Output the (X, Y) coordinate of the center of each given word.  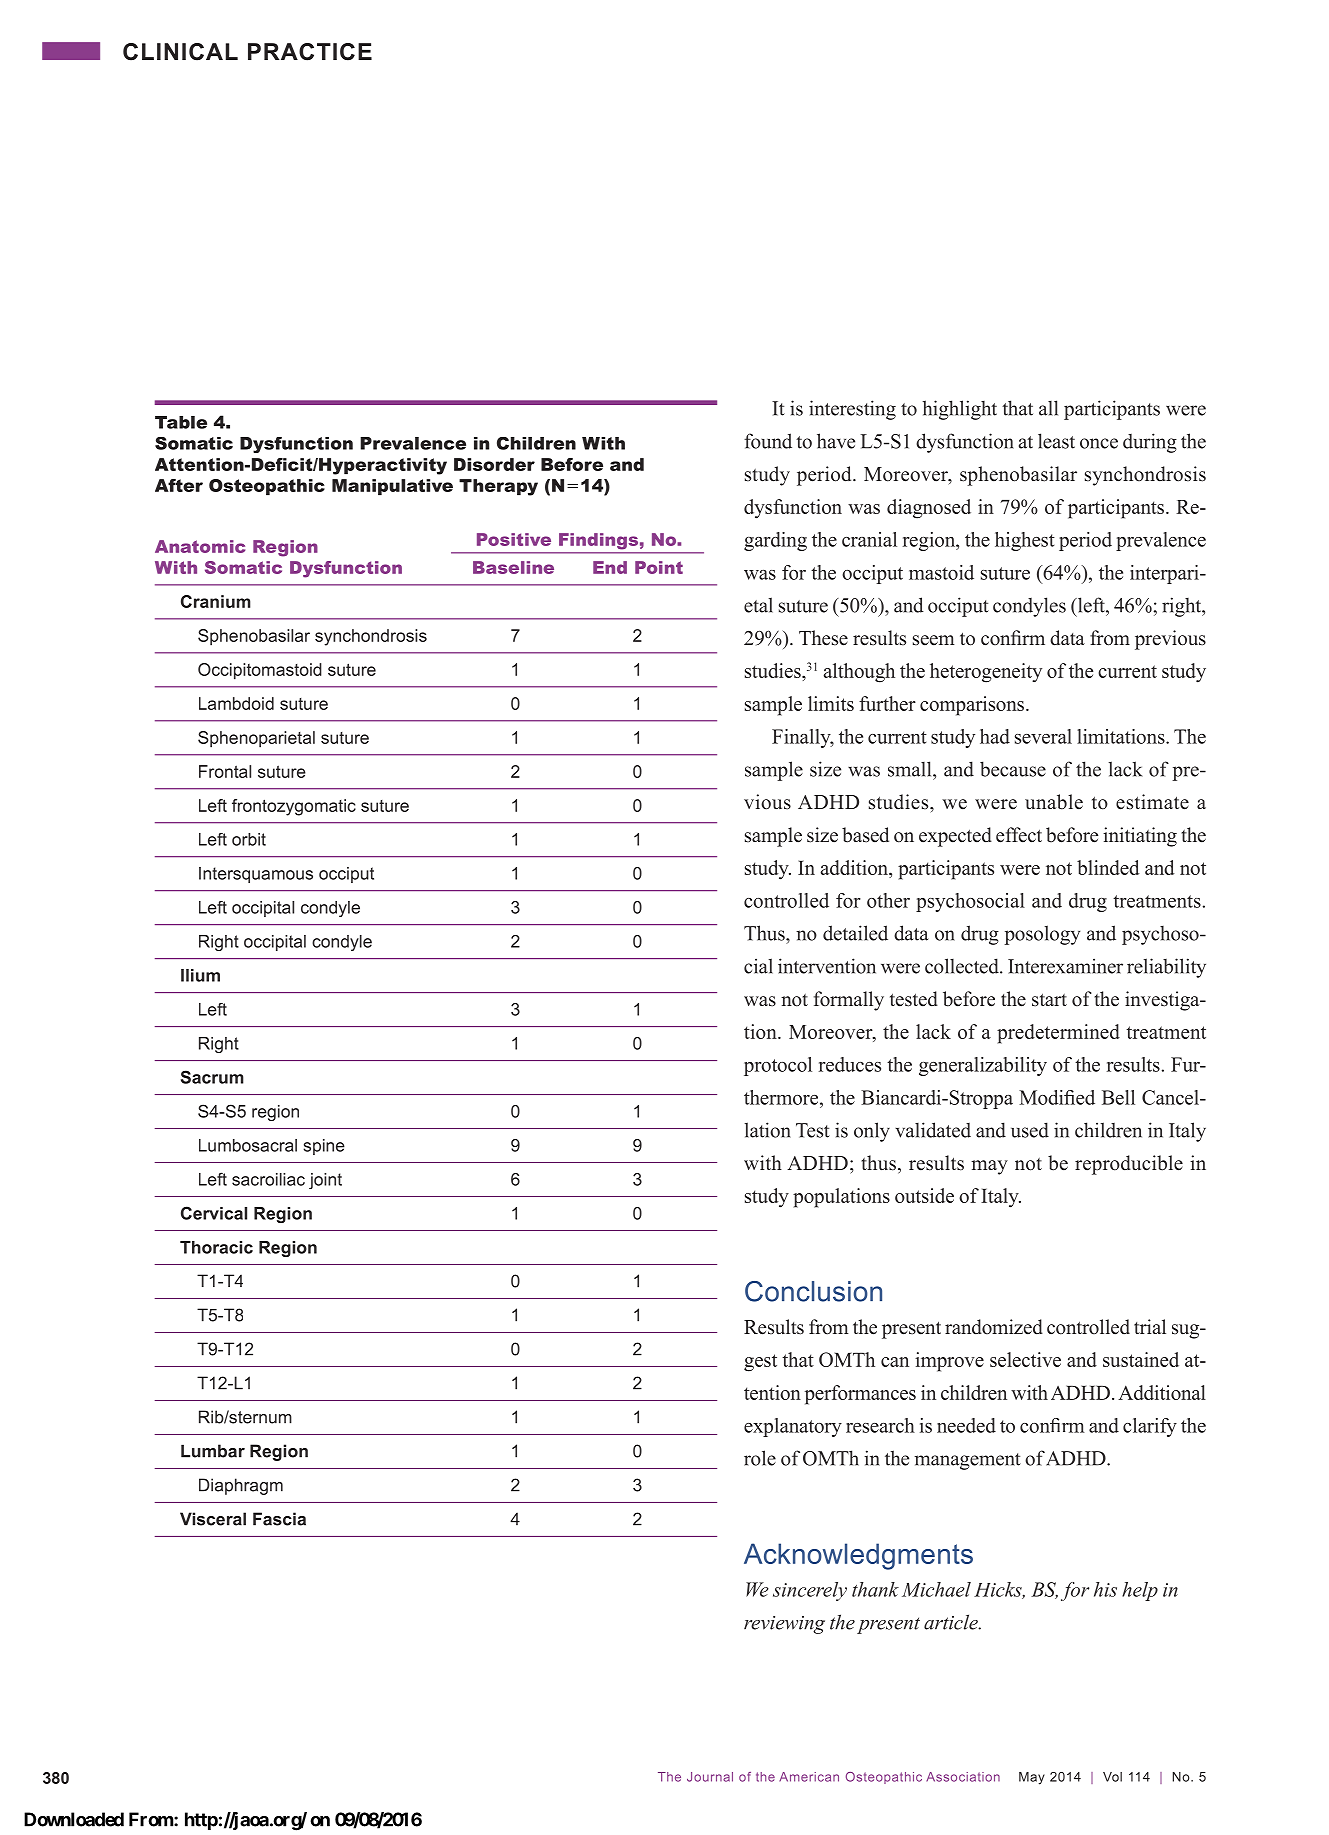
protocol (778, 1066)
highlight (960, 410)
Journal (710, 1777)
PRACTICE (310, 52)
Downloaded (74, 1819)
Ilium (200, 975)
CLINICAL (180, 52)
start (1049, 1000)
